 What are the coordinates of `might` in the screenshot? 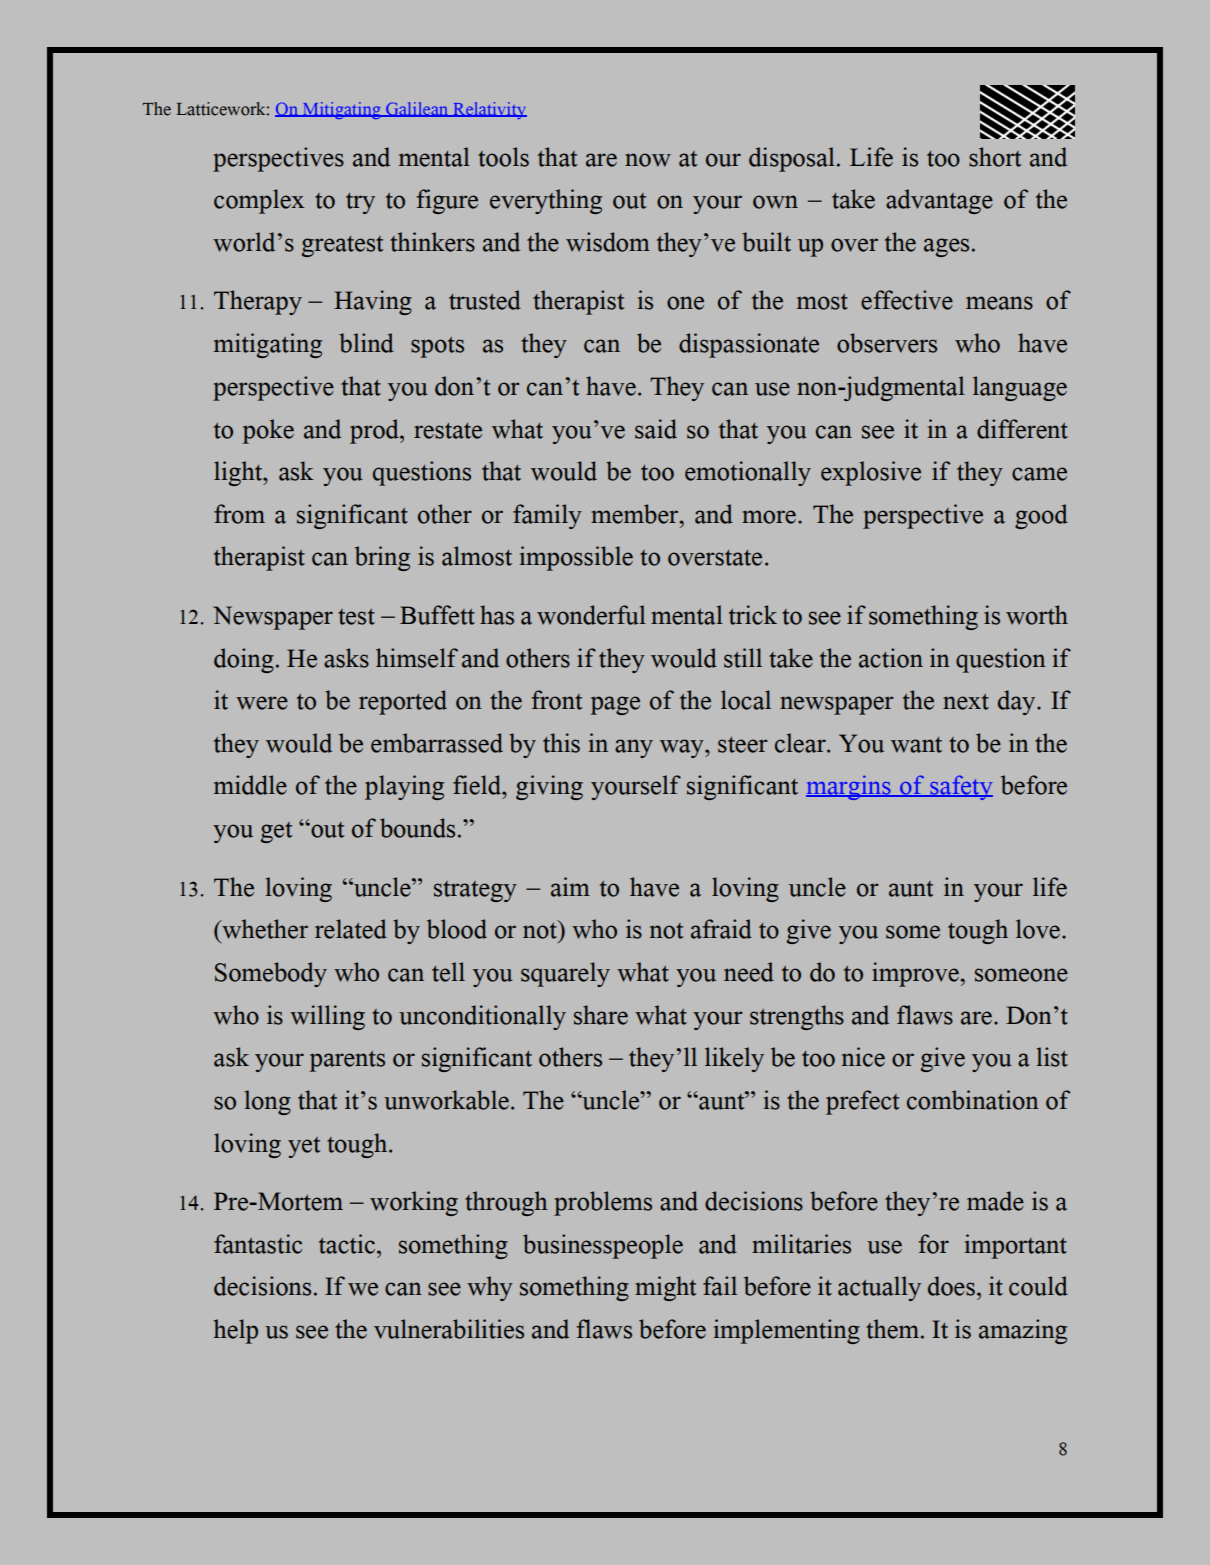 It's located at (665, 1288).
